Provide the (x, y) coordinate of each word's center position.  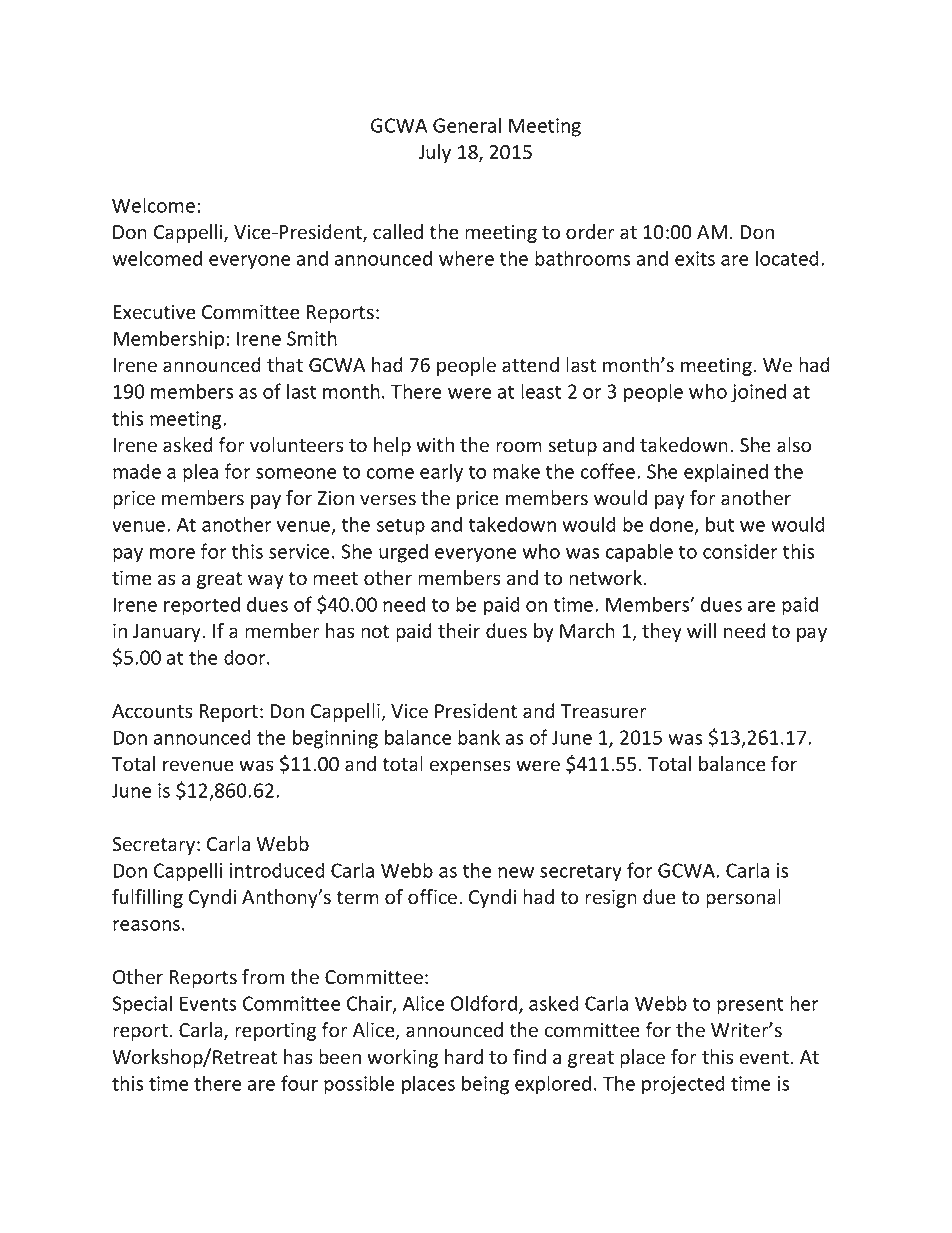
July (434, 153)
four (299, 1083)
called (398, 232)
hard (464, 1057)
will (701, 630)
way (266, 581)
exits (695, 258)
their (459, 631)
